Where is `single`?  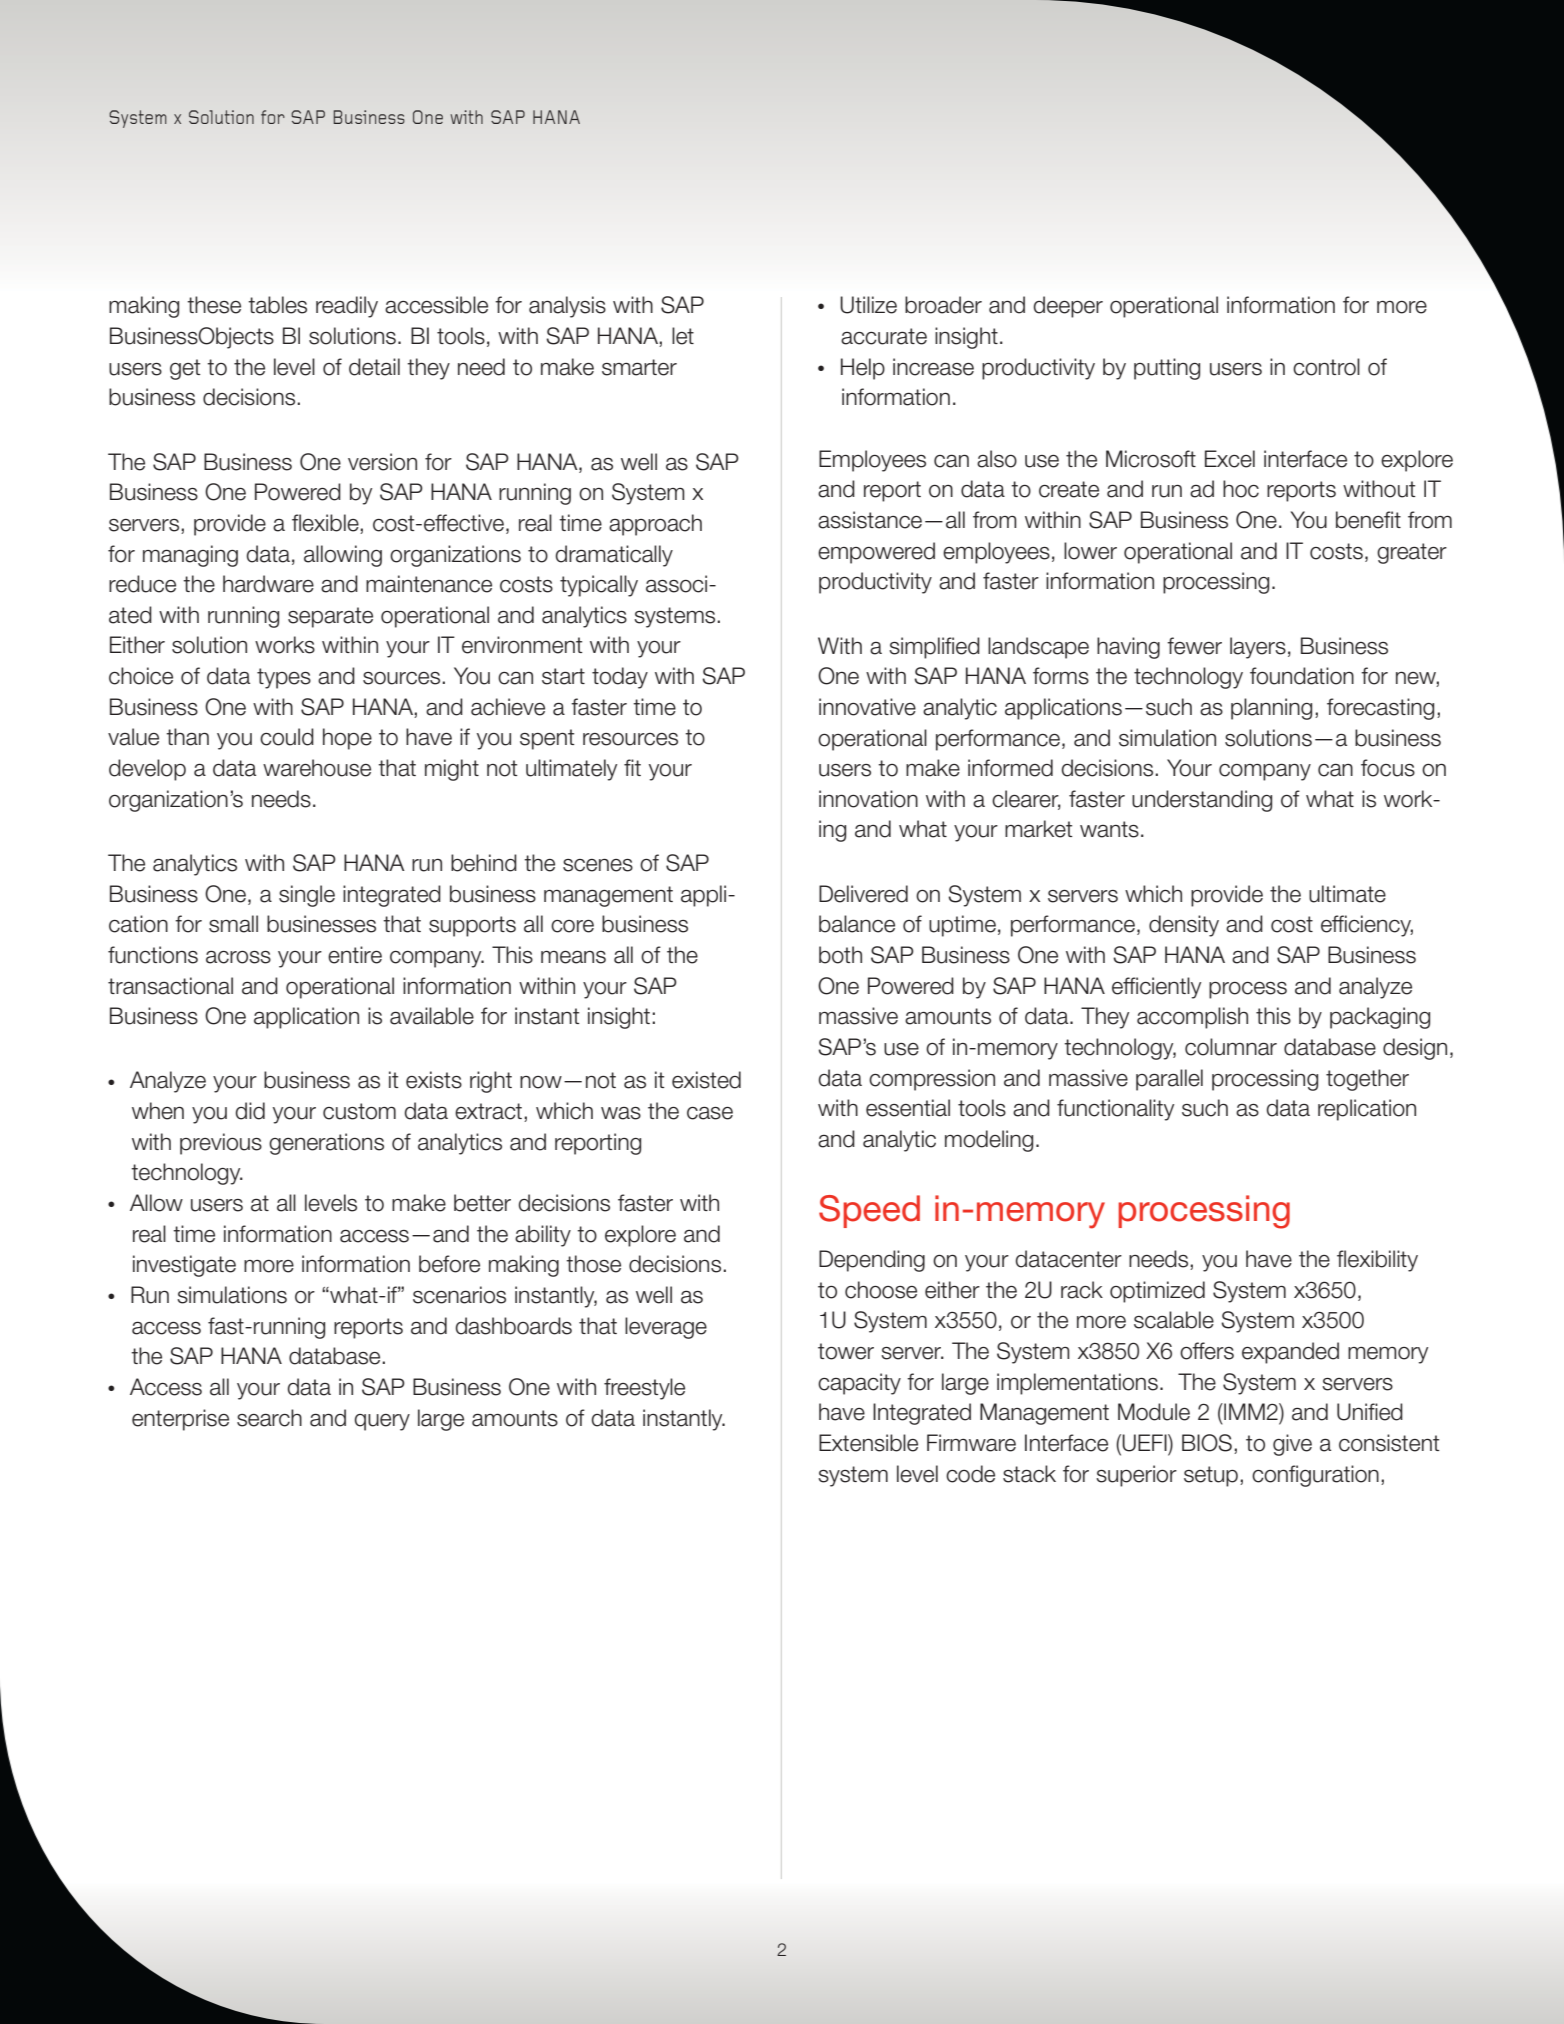 single is located at coordinates (307, 896).
